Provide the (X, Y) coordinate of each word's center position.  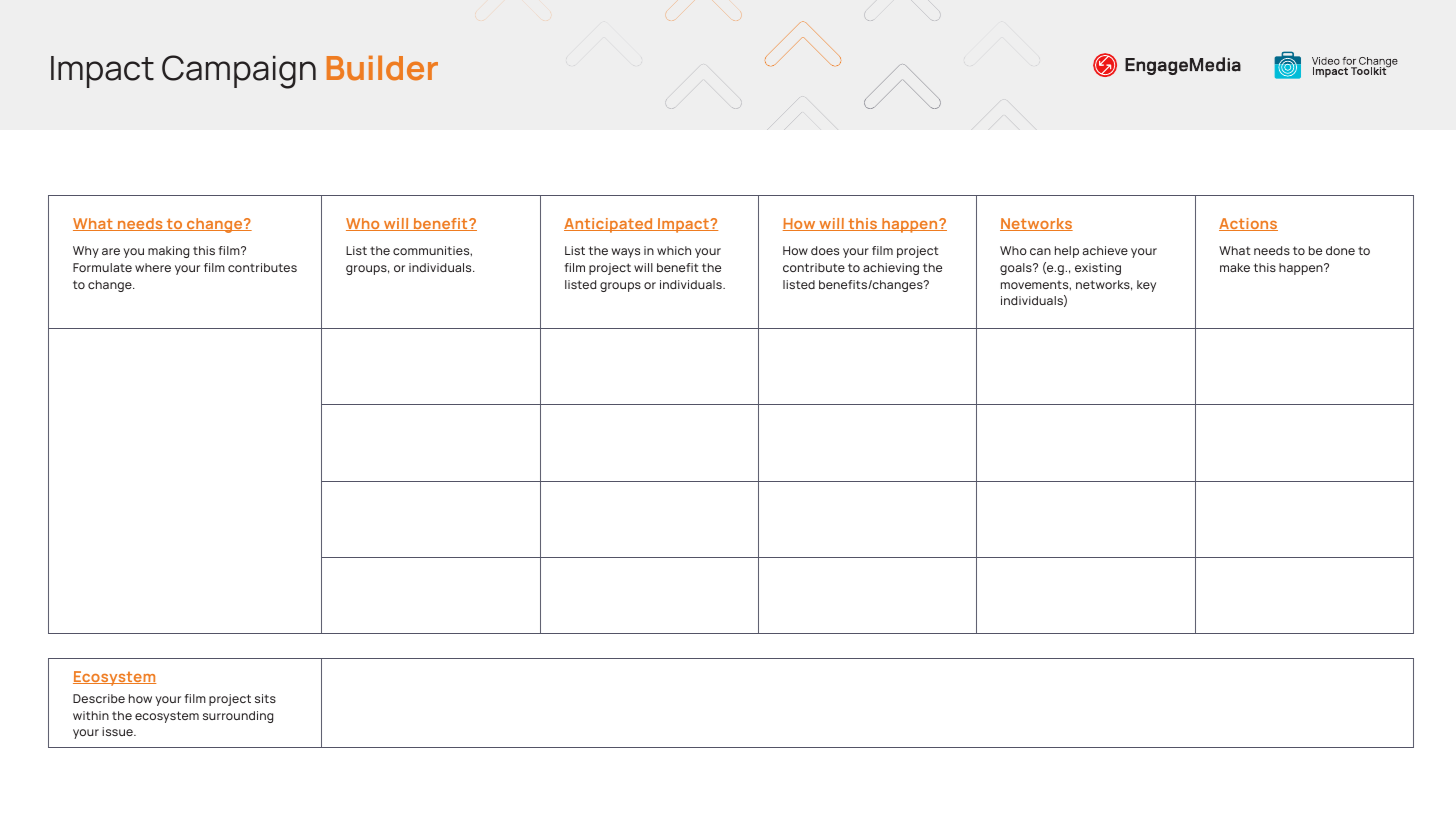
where (153, 267)
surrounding (238, 717)
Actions (1248, 224)
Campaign (239, 72)
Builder (382, 68)
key (1146, 286)
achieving (891, 269)
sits (265, 698)
